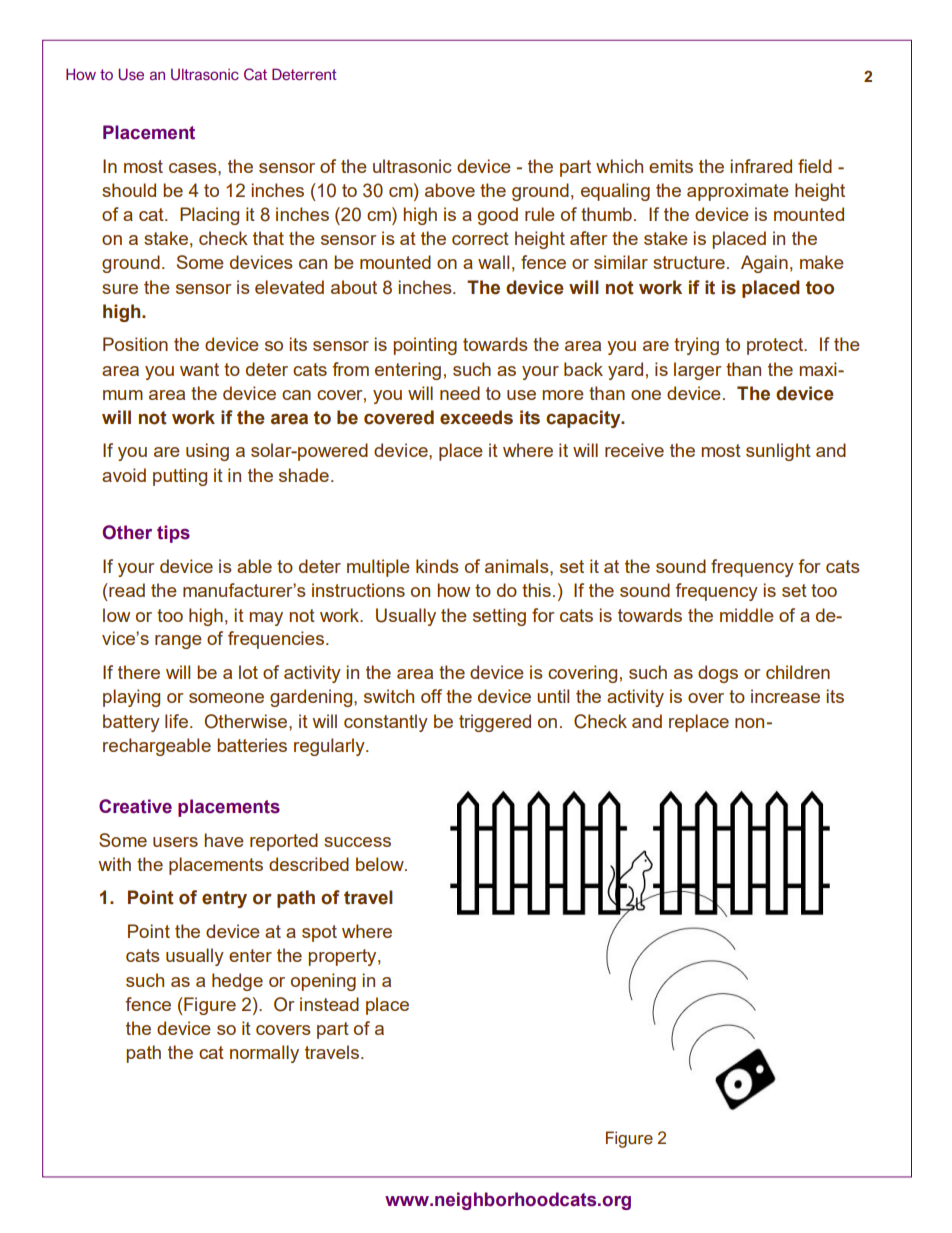 The image size is (952, 1233). I want to click on want, so click(199, 369).
